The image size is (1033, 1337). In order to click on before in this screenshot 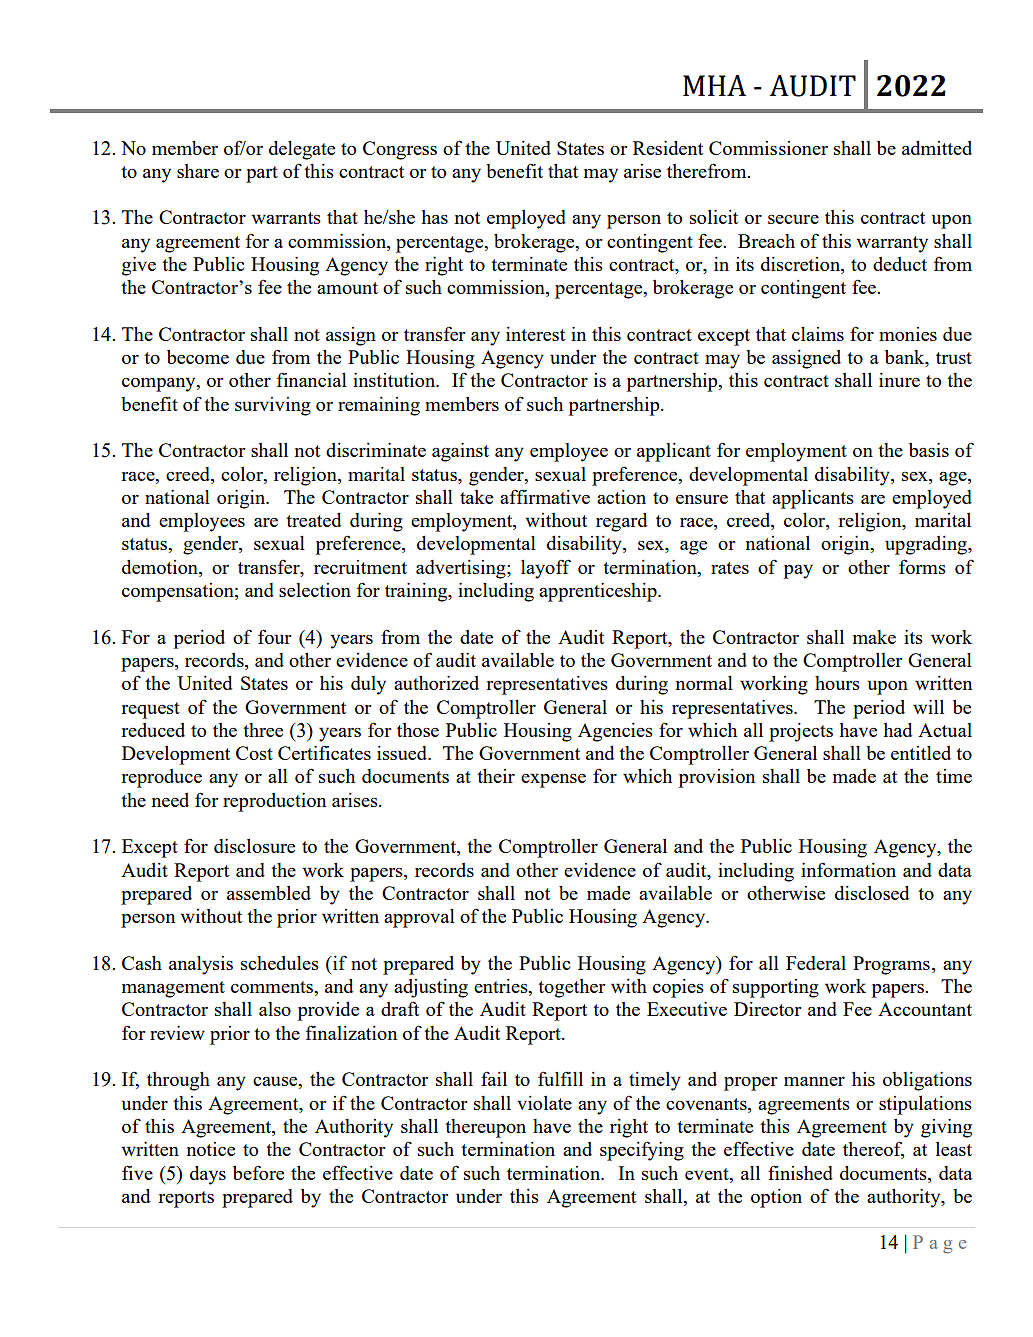, I will do `click(258, 1172)`.
